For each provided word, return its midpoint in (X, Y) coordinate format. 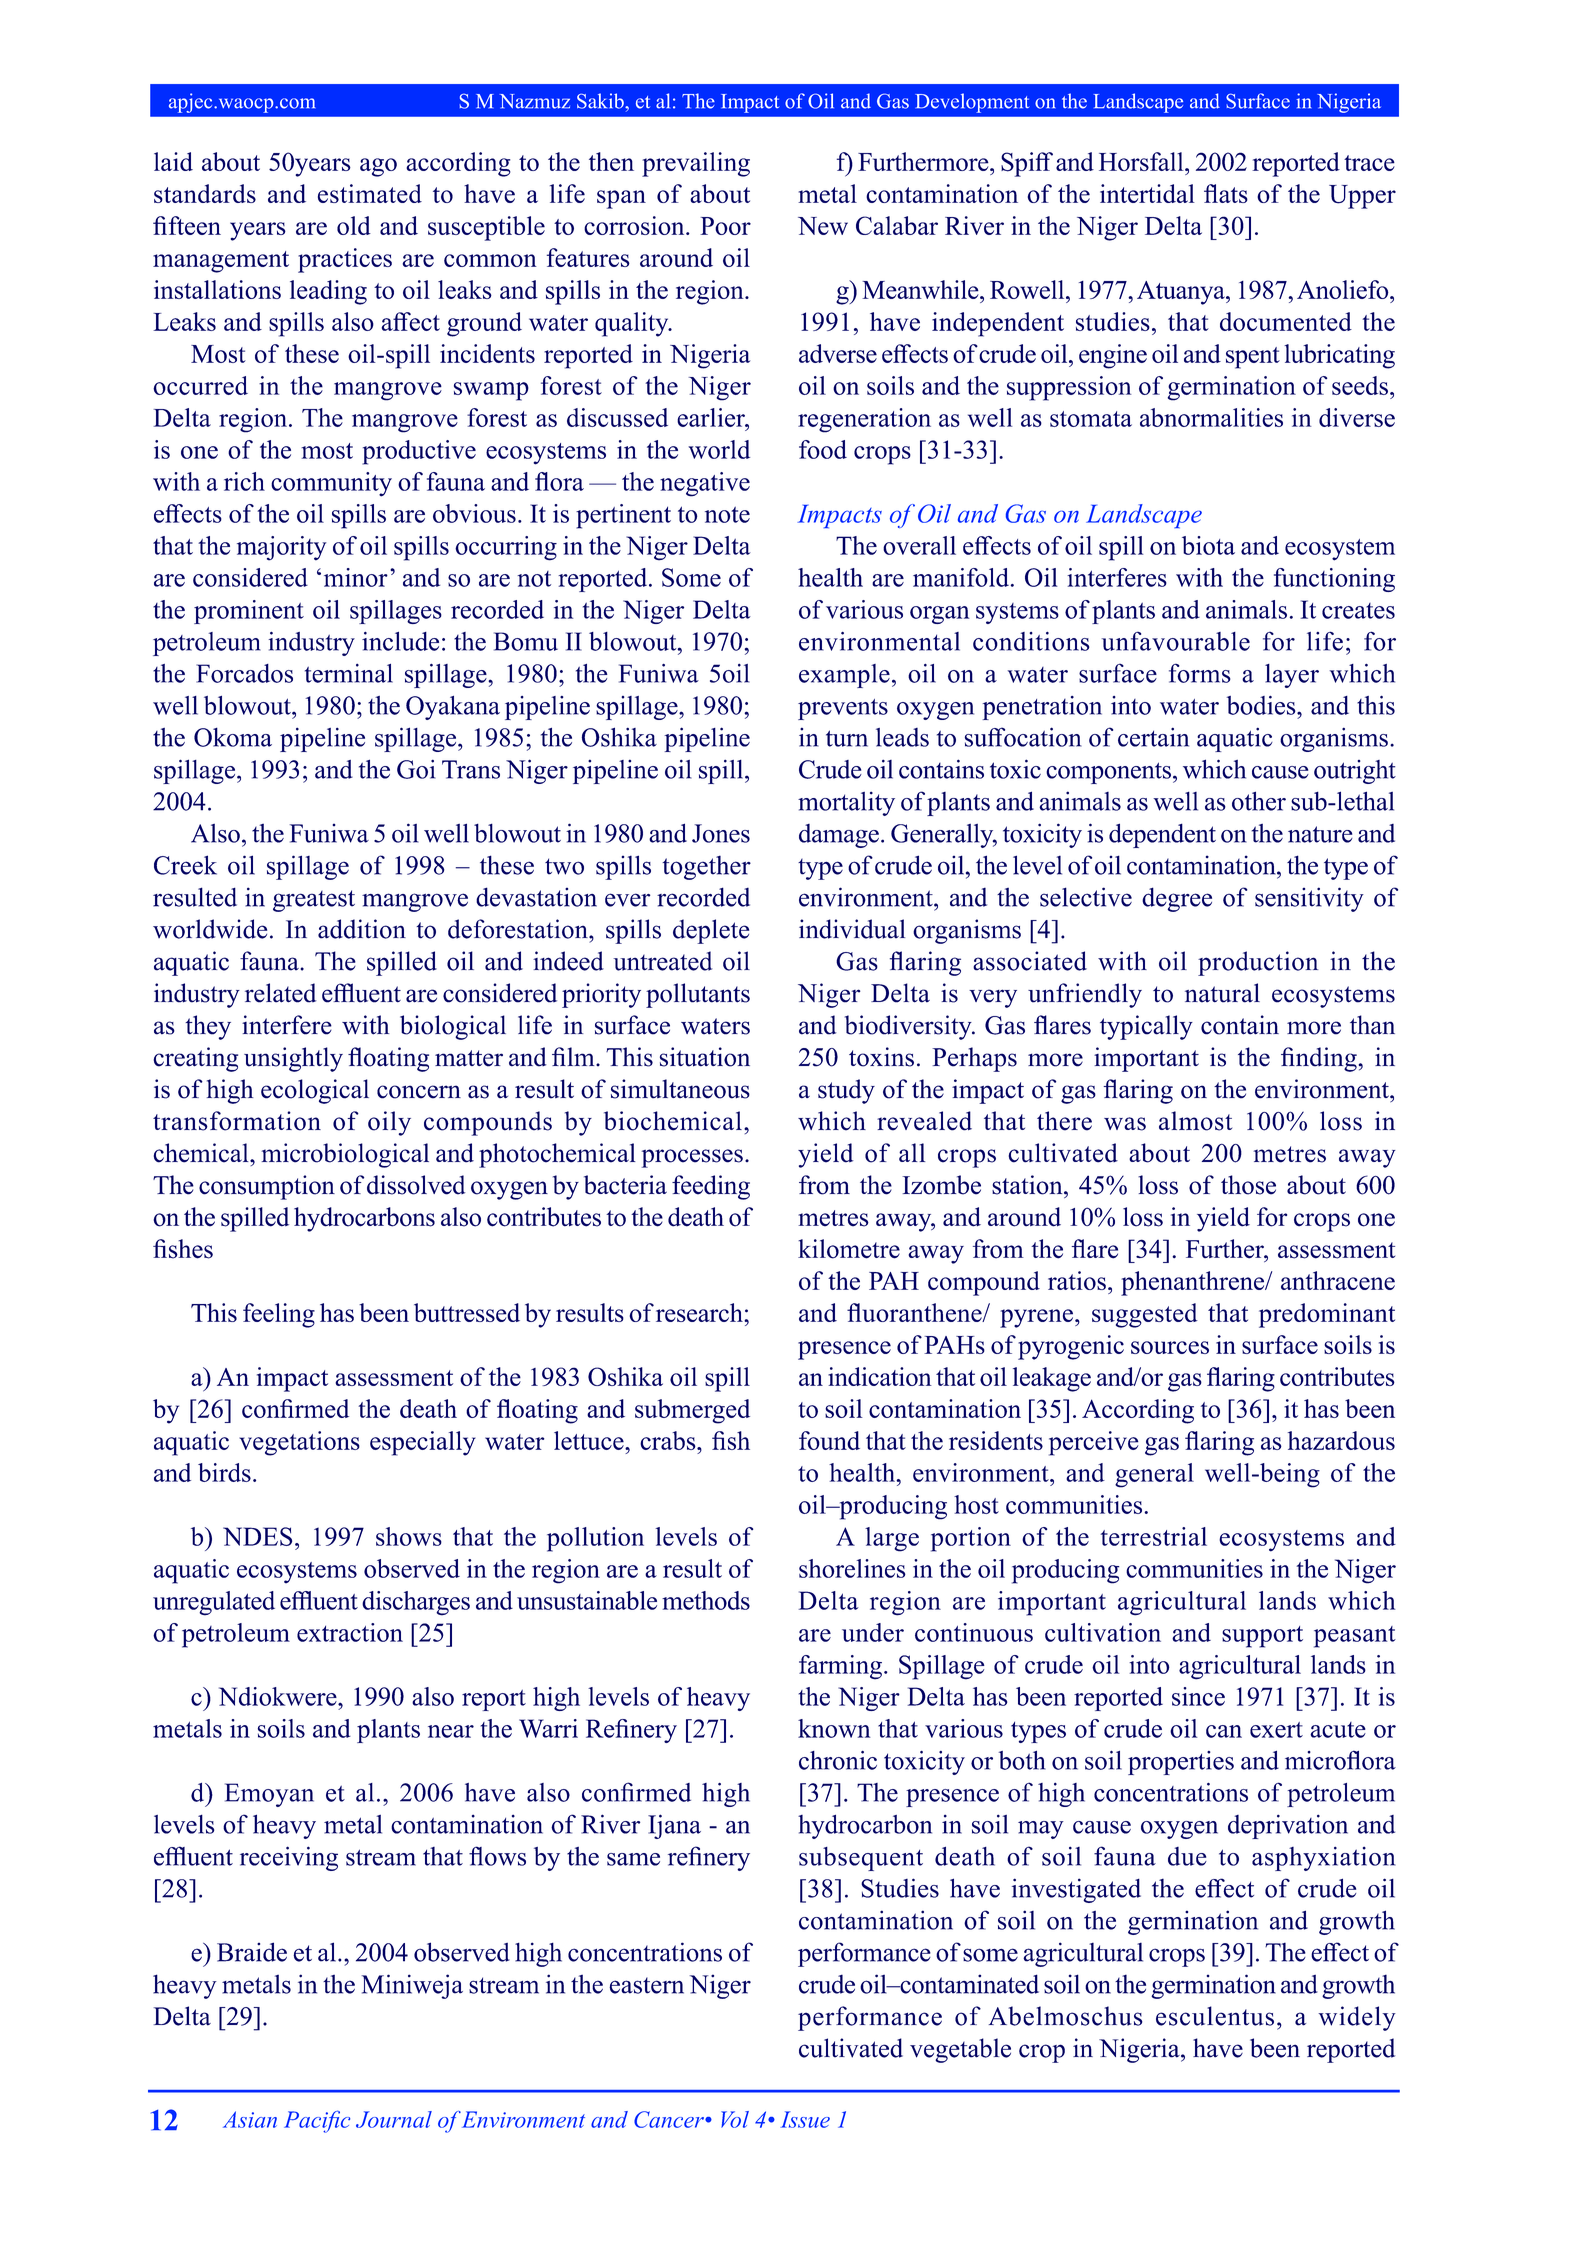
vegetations (299, 1443)
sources (1170, 1347)
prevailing (696, 164)
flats (1226, 193)
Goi (416, 769)
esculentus (1215, 2016)
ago (378, 167)
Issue (805, 2119)
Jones (721, 833)
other (1259, 801)
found (829, 1440)
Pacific (317, 2121)
